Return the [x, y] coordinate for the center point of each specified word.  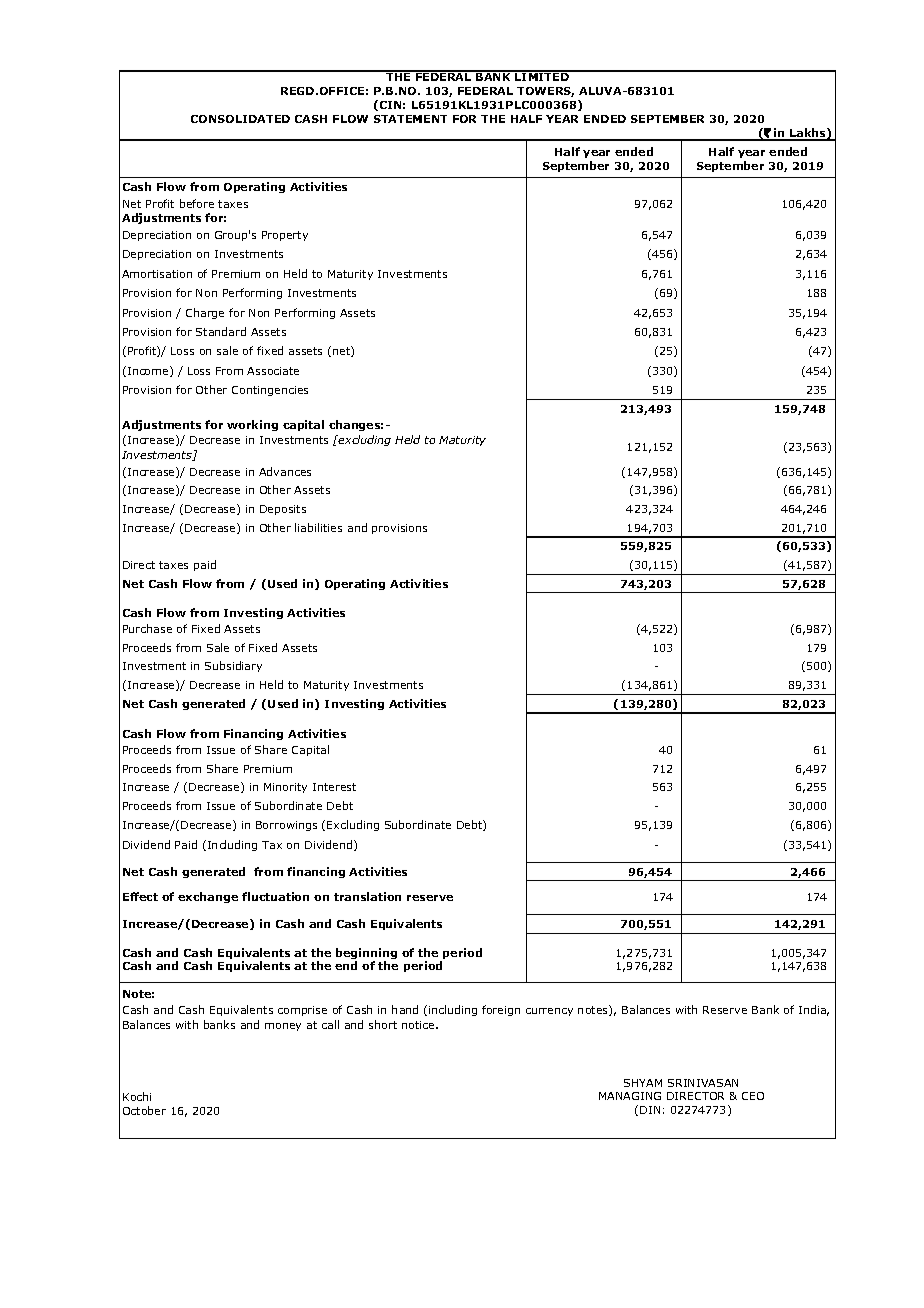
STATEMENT [410, 119]
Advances [285, 471]
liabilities [318, 527]
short [383, 1024]
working [252, 425]
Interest [334, 787]
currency [549, 1012]
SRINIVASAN [703, 1083]
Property [285, 236]
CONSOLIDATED [240, 119]
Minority [285, 788]
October [144, 1110]
